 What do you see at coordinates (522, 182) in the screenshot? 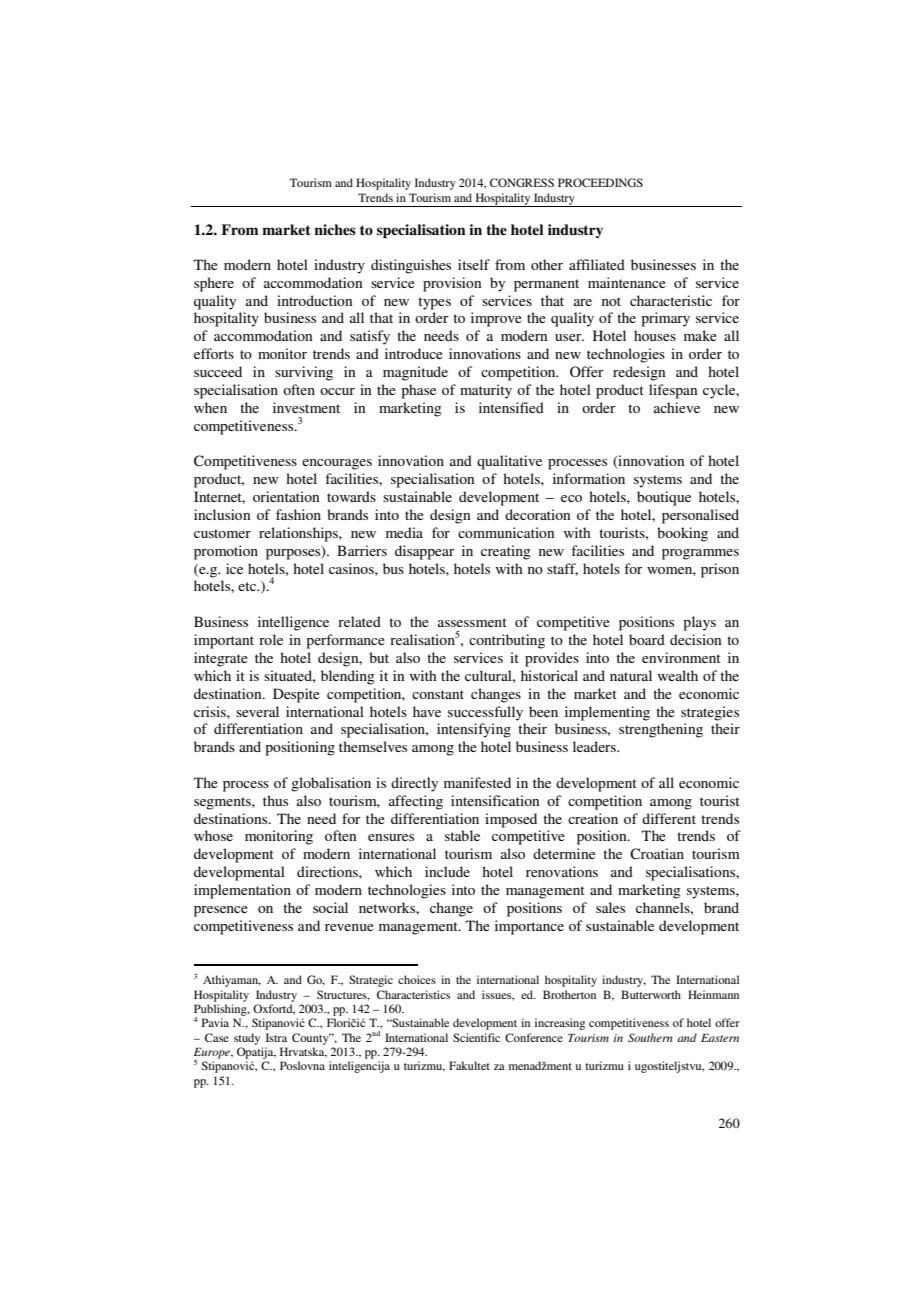
I see `CONGRESS` at bounding box center [522, 182].
